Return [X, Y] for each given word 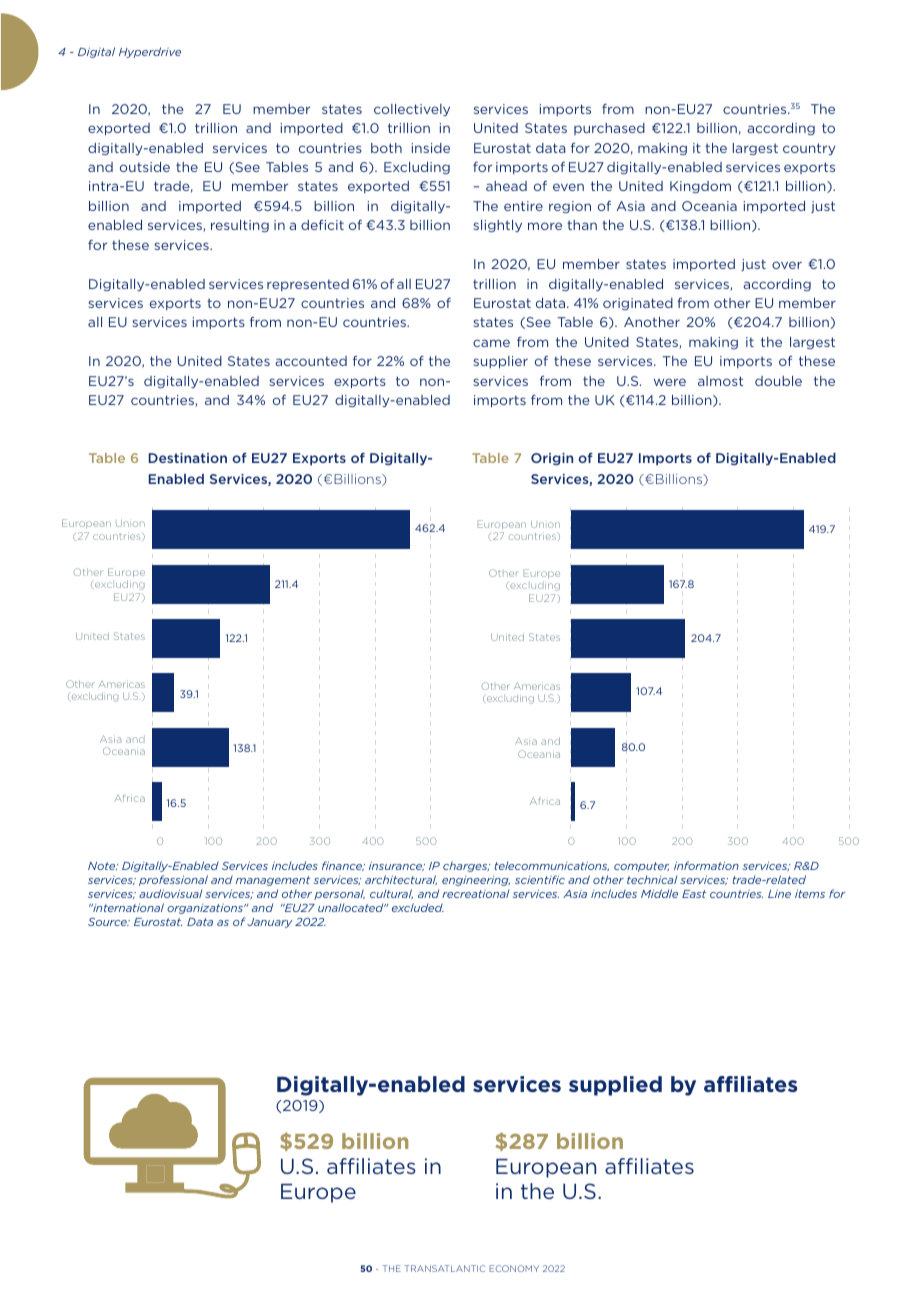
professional [173, 880]
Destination [188, 458]
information [706, 865]
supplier [501, 362]
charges [466, 866]
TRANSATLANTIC [445, 1268]
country [809, 149]
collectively [412, 110]
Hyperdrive [150, 52]
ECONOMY [514, 1268]
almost [720, 381]
